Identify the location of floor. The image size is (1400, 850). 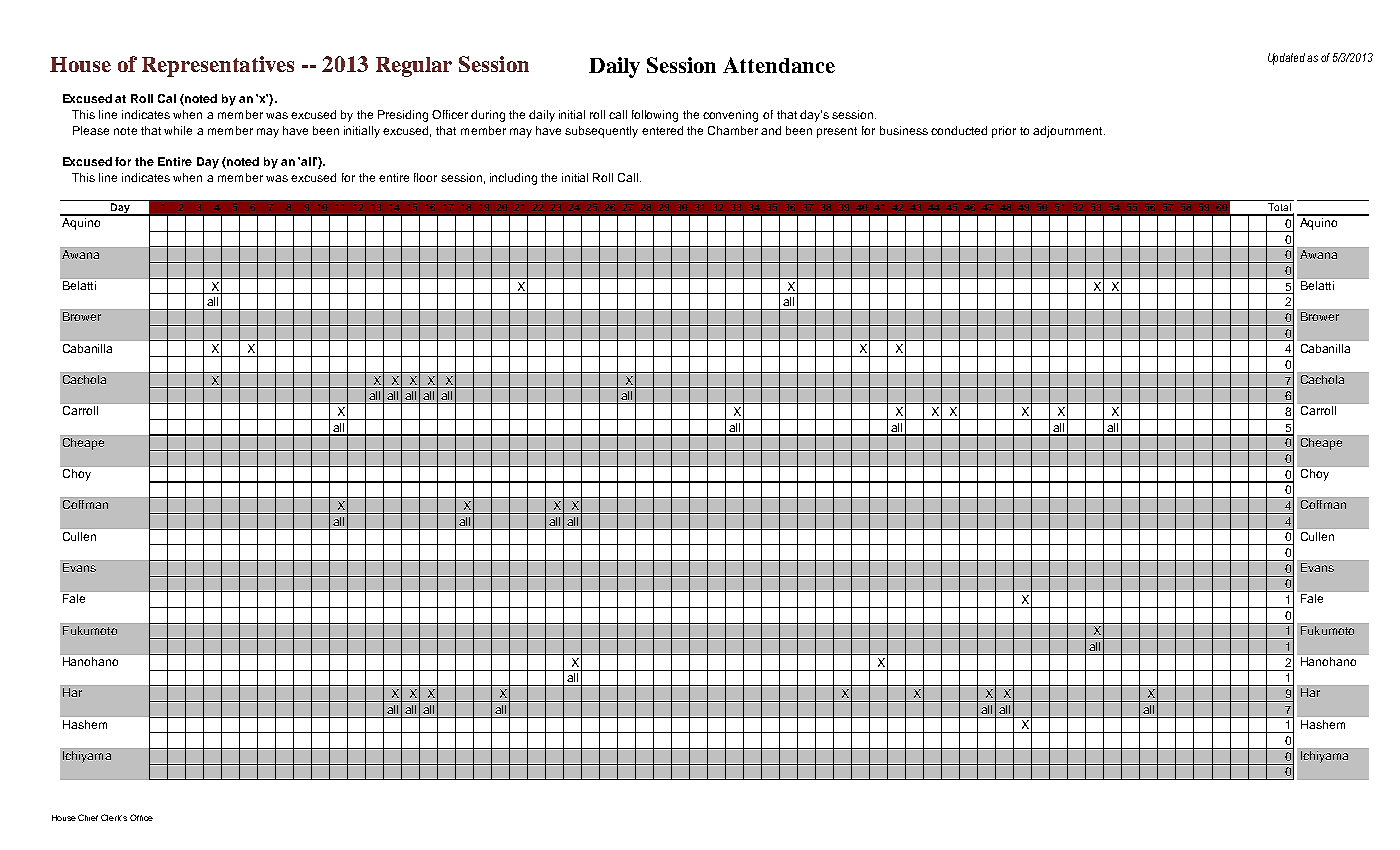
(425, 177).
